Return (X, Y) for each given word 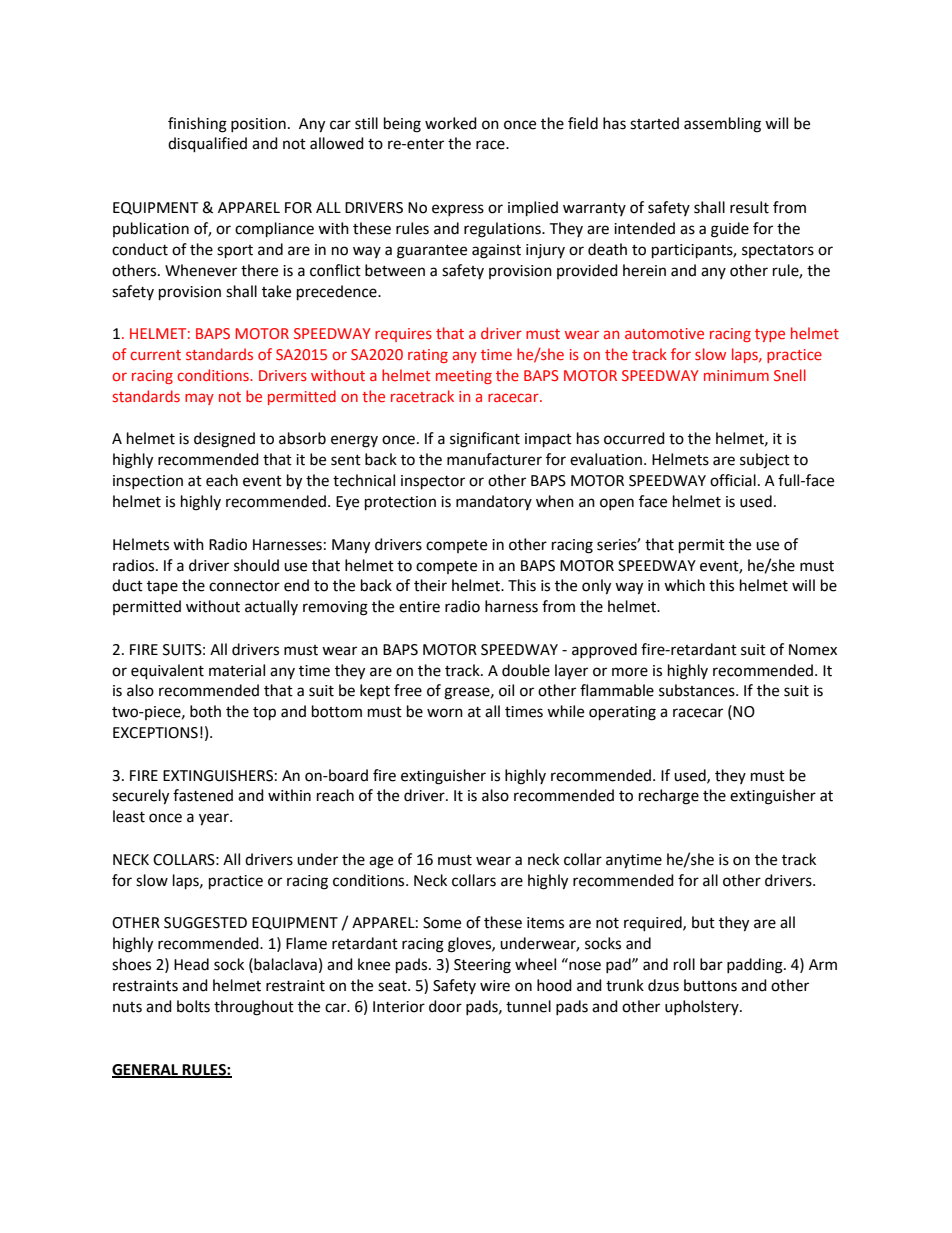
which (684, 585)
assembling (722, 125)
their (430, 585)
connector (244, 586)
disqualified (207, 145)
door (445, 1006)
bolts (193, 1006)
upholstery (703, 1007)
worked (451, 123)
